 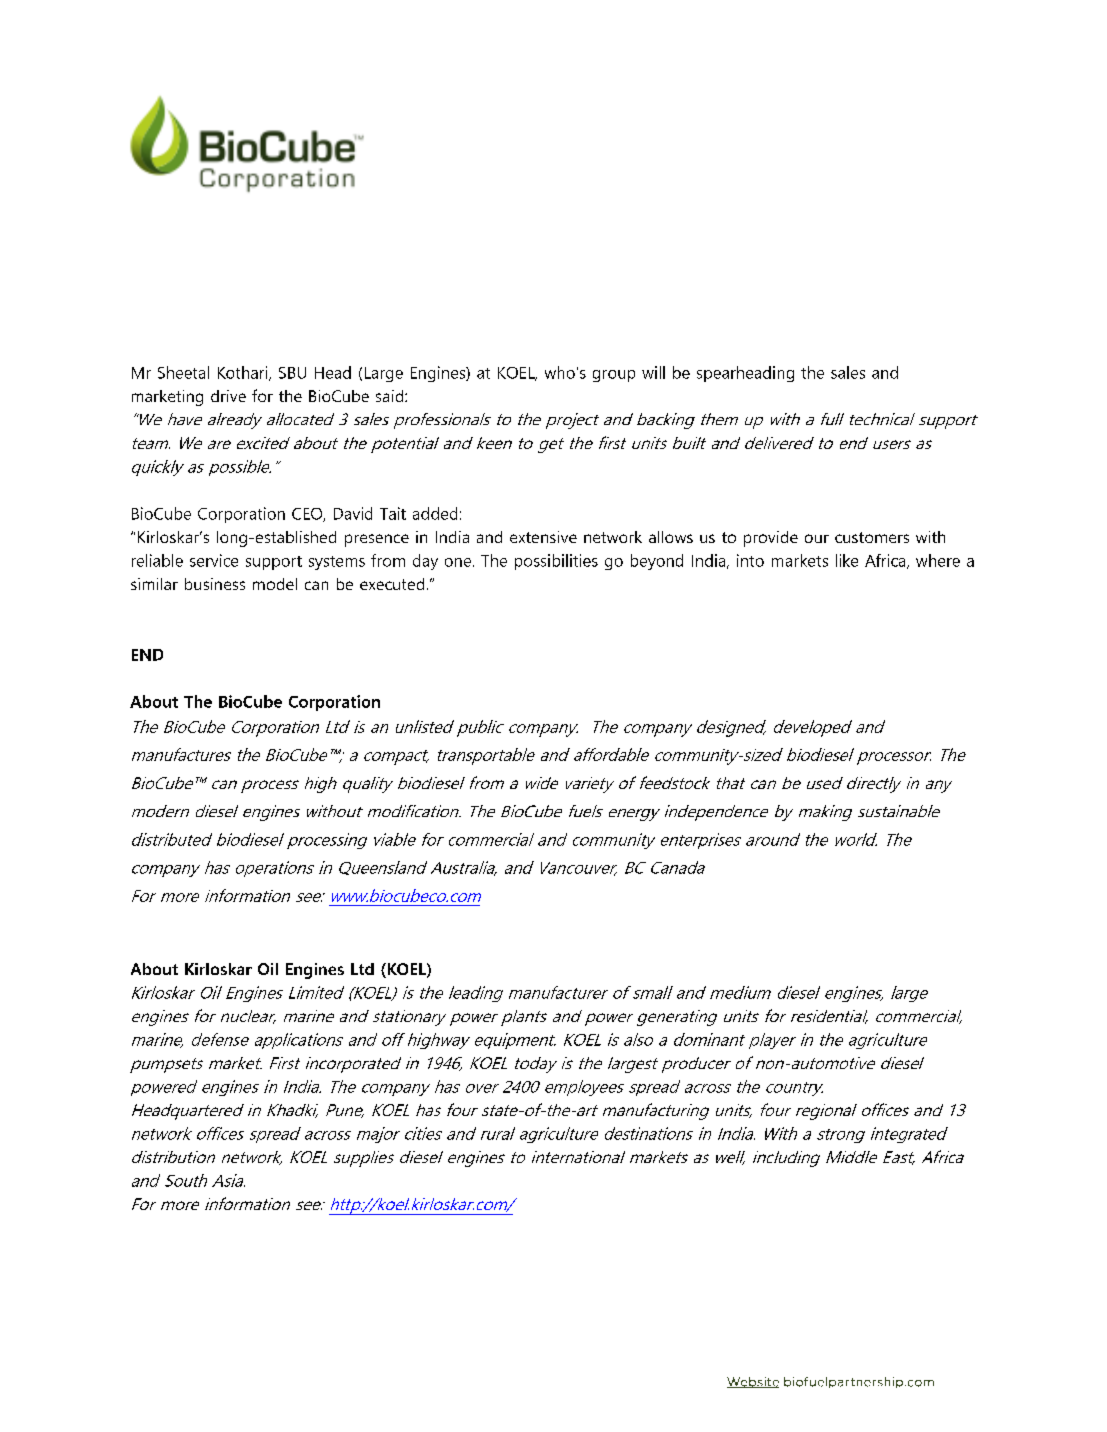 What do you see at coordinates (228, 396) in the screenshot?
I see `drive` at bounding box center [228, 396].
